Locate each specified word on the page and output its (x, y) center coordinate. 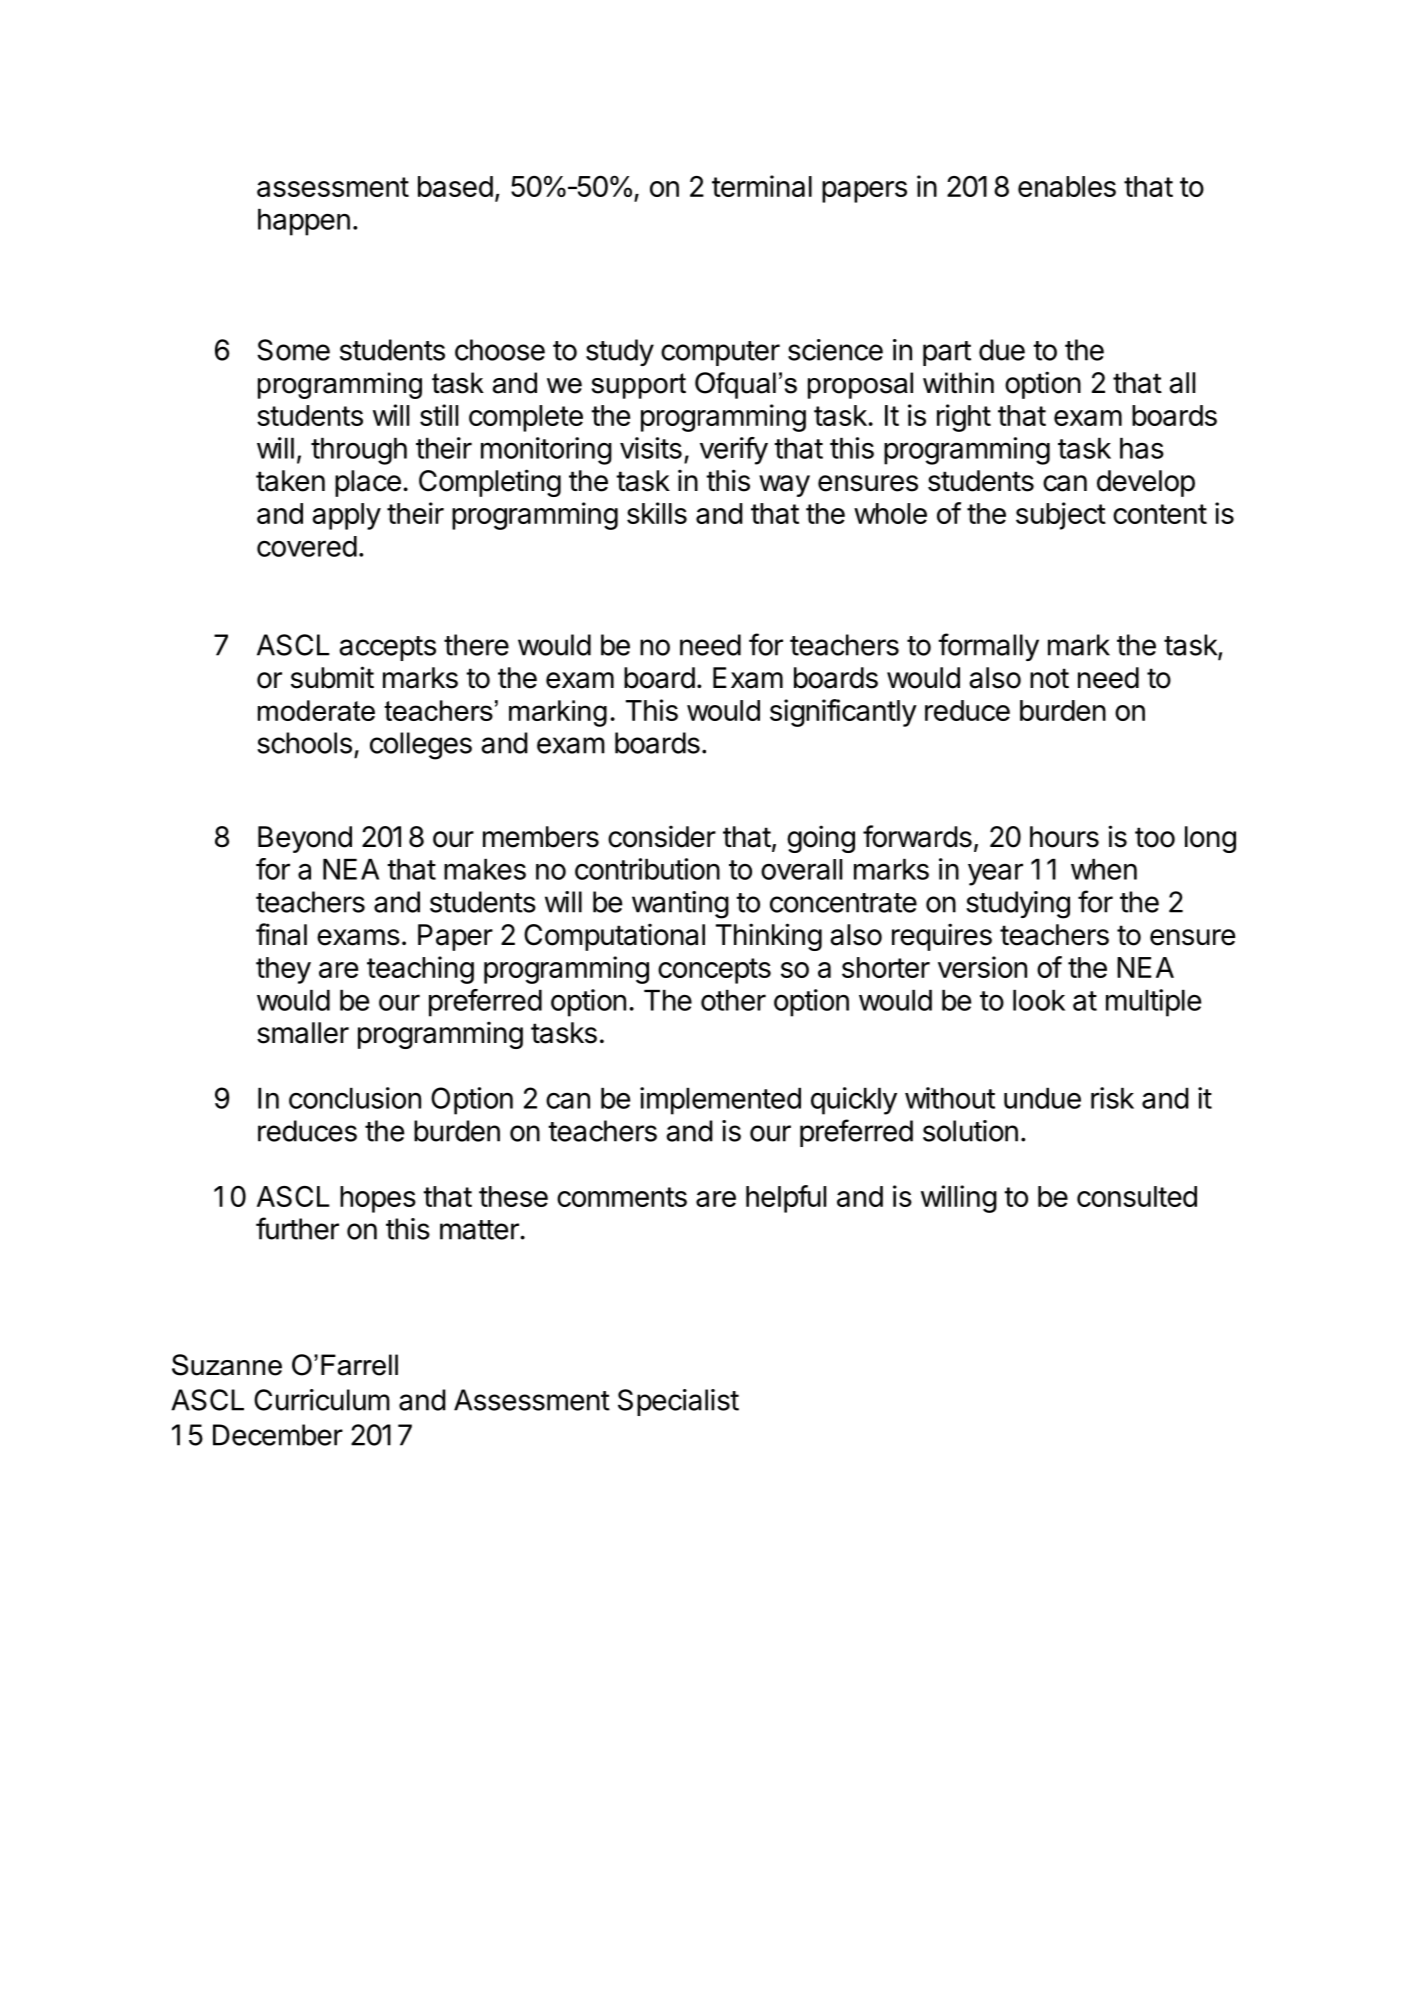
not (1049, 678)
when (1104, 869)
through (359, 451)
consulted (1137, 1196)
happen (304, 222)
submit (332, 677)
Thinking (769, 937)
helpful (786, 1199)
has (1142, 448)
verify (734, 451)
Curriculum (322, 1400)
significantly (843, 713)
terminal (762, 186)
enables (1067, 186)
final (281, 934)
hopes (378, 1199)
